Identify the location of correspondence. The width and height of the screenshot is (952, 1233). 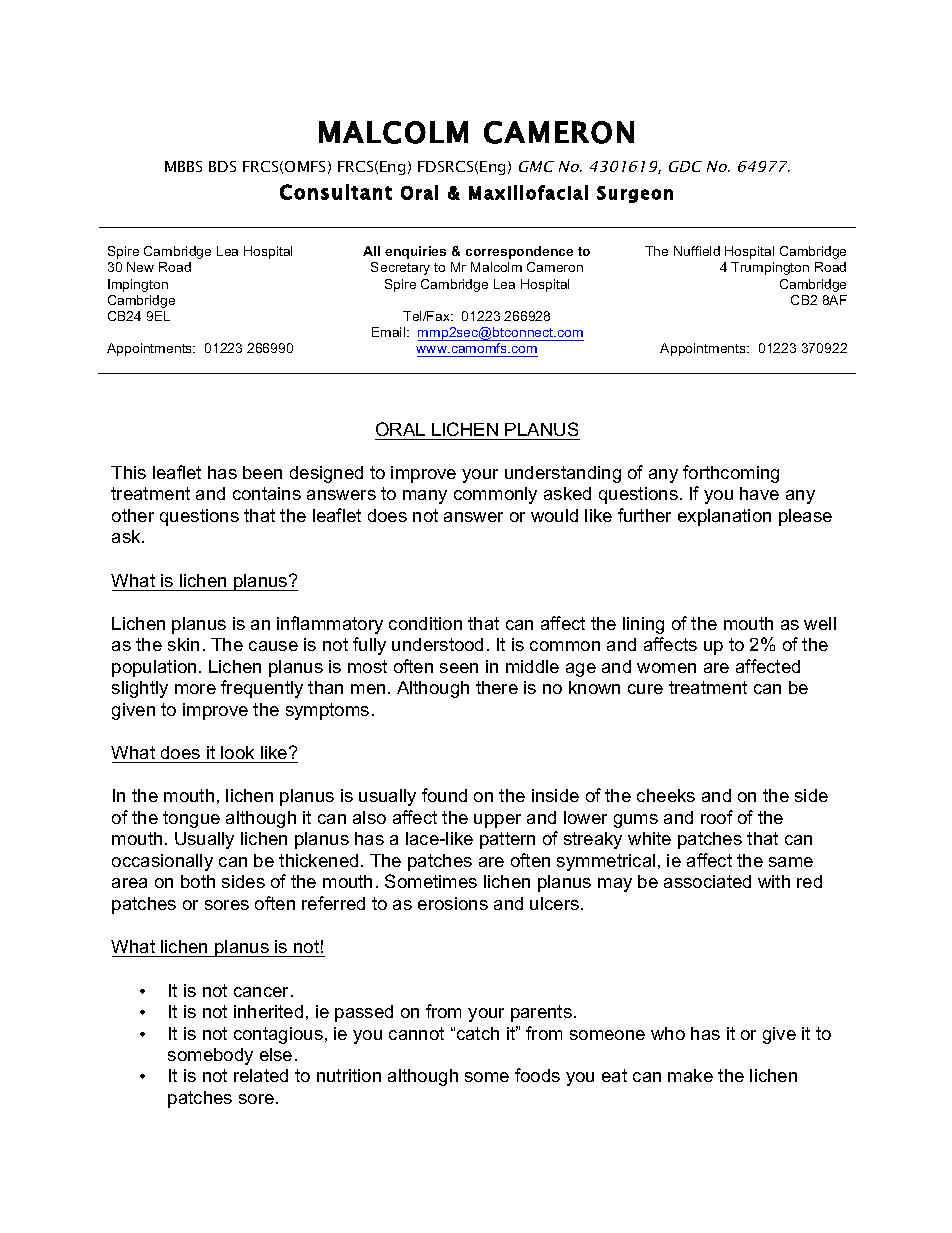
(519, 252).
